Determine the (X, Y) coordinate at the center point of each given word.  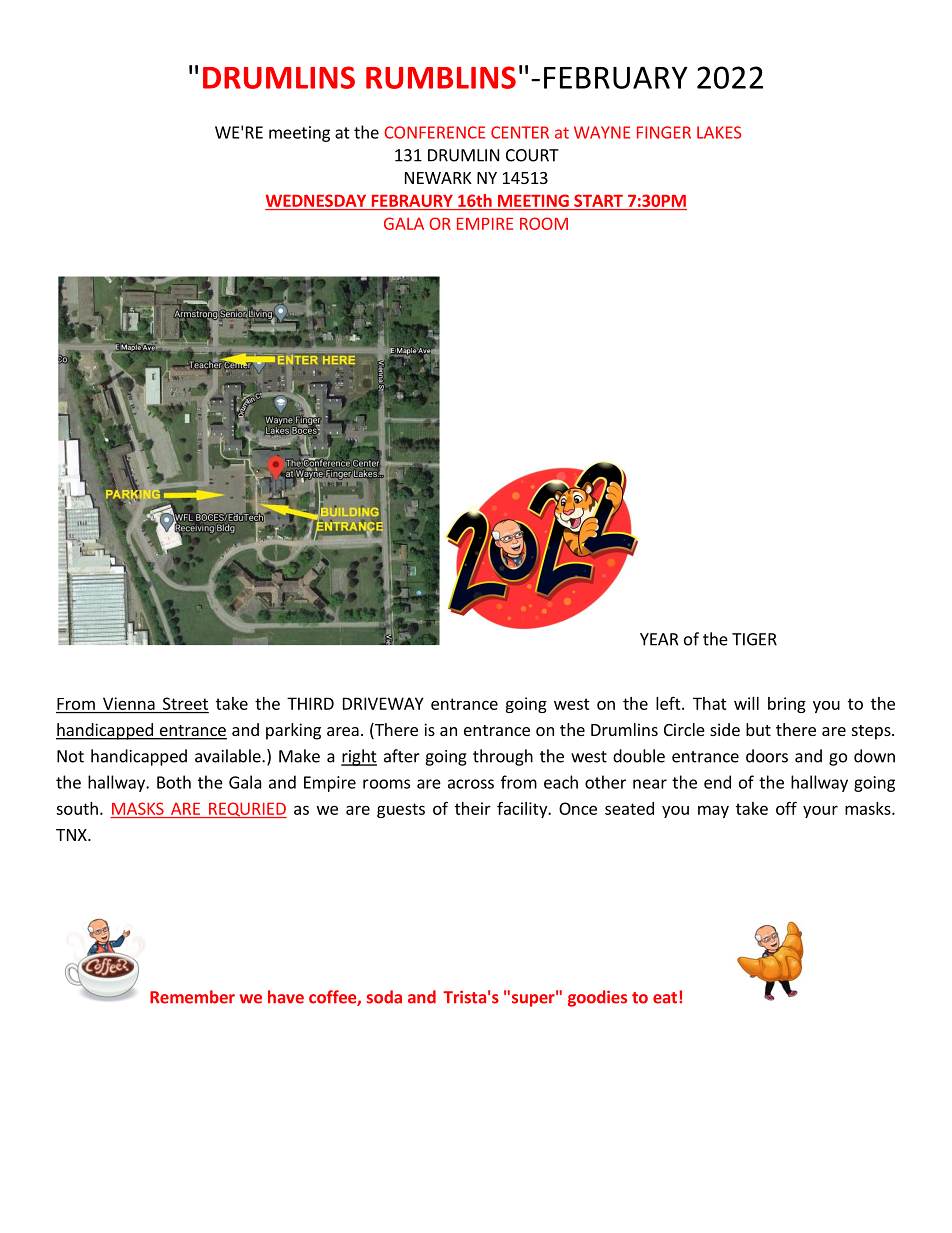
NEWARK (438, 178)
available (229, 756)
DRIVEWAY (383, 703)
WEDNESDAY (316, 200)
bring (787, 705)
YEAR (659, 639)
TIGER (754, 639)
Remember (192, 997)
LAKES (719, 132)
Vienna (129, 703)
